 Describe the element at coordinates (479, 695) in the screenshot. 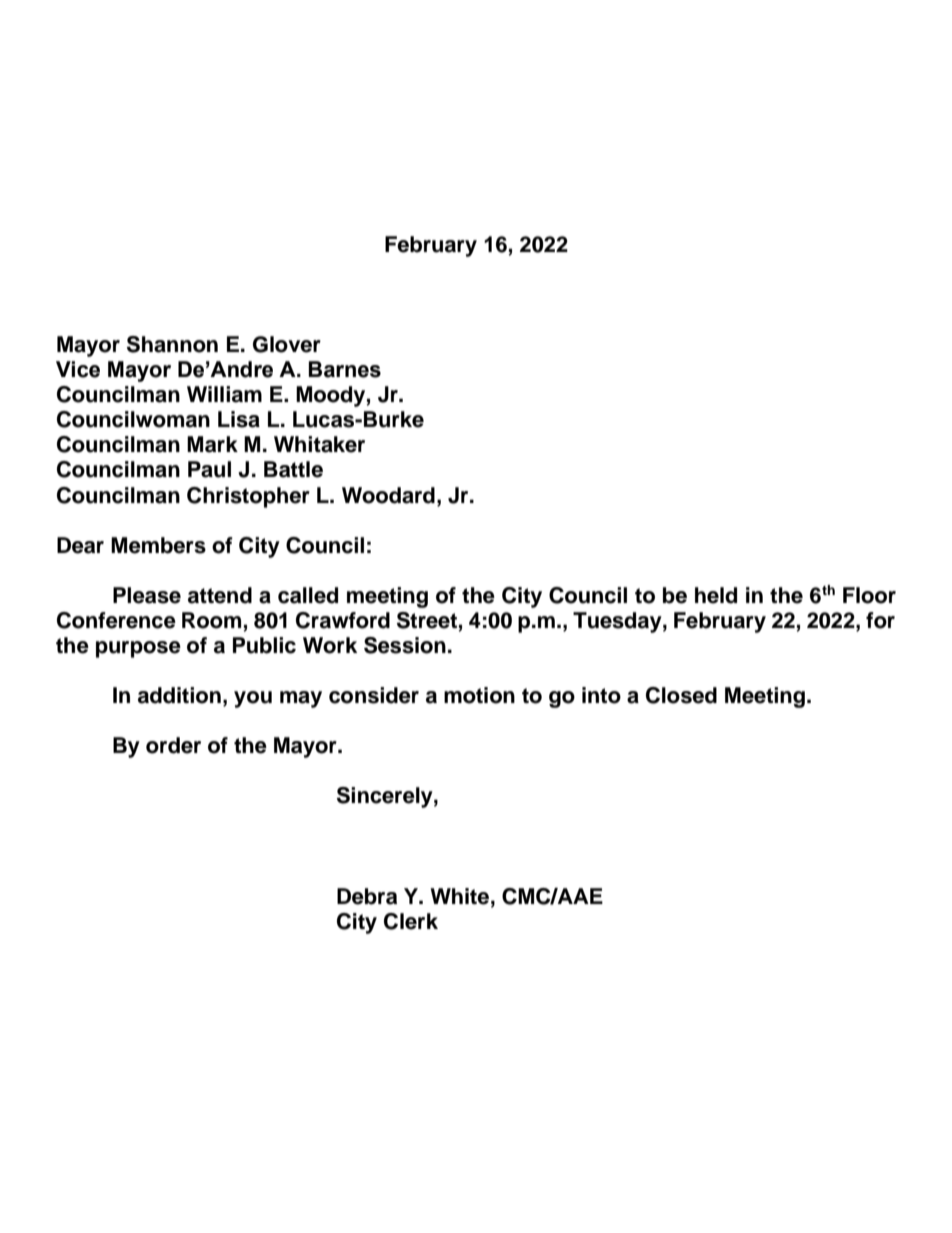

I see `motion` at that location.
